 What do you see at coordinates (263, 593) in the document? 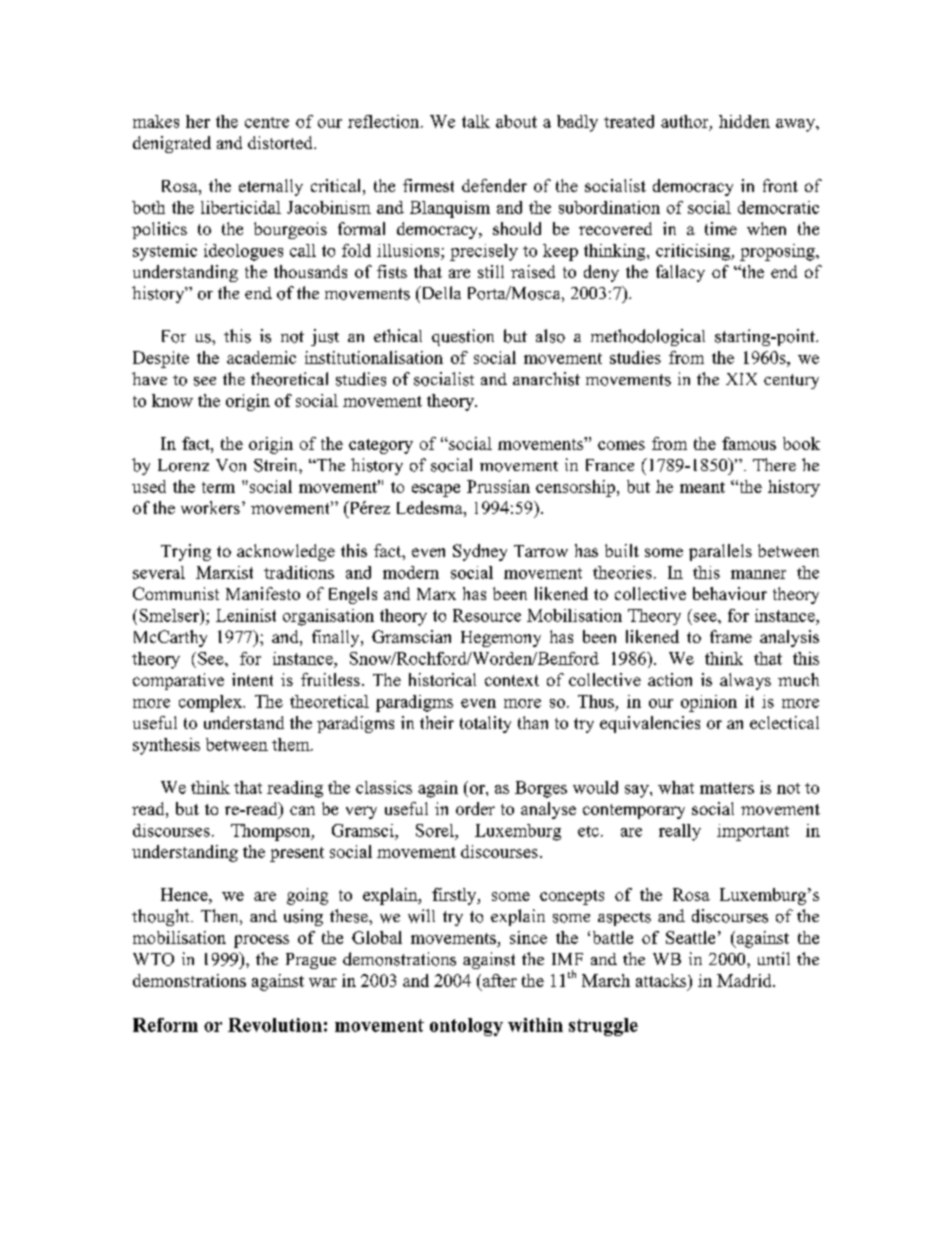
I see `Manifesto` at bounding box center [263, 593].
